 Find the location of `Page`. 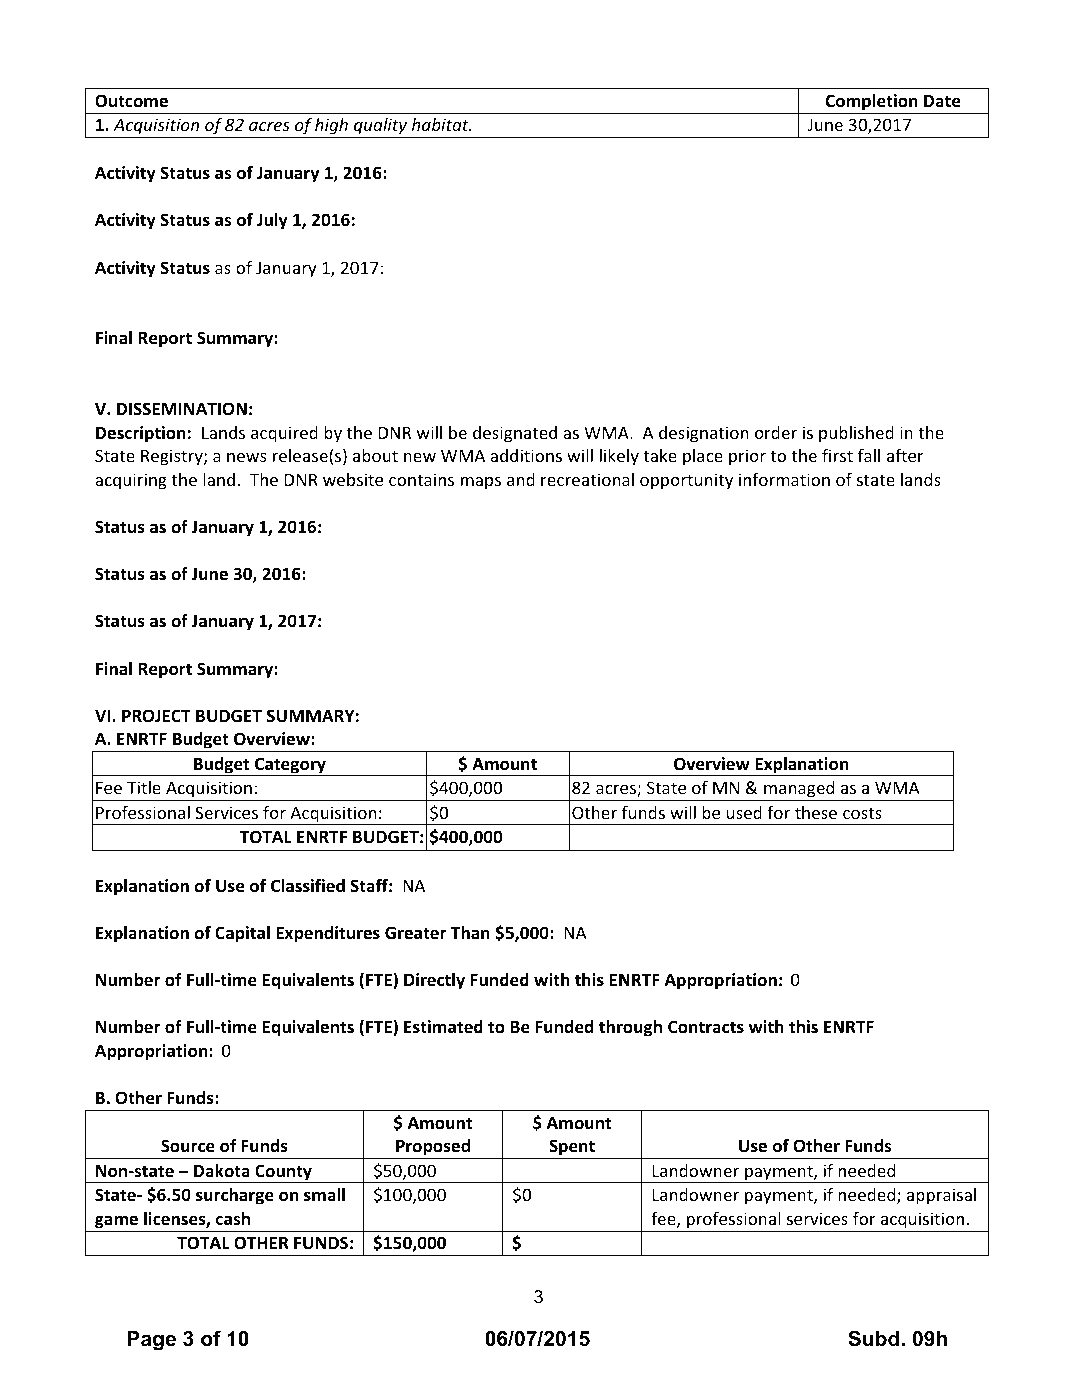

Page is located at coordinates (151, 1341).
